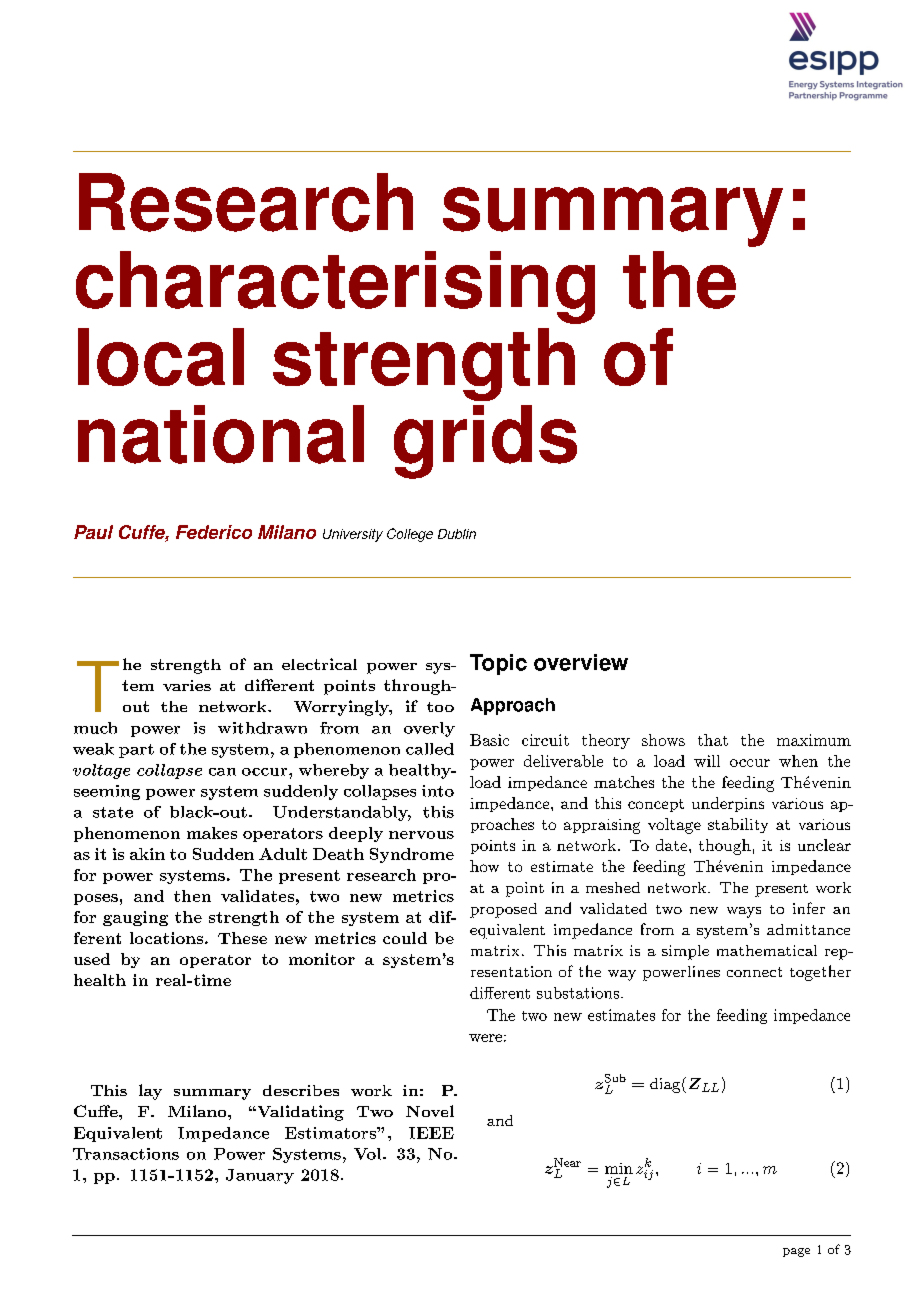  I want to click on withdrawn, so click(262, 728).
